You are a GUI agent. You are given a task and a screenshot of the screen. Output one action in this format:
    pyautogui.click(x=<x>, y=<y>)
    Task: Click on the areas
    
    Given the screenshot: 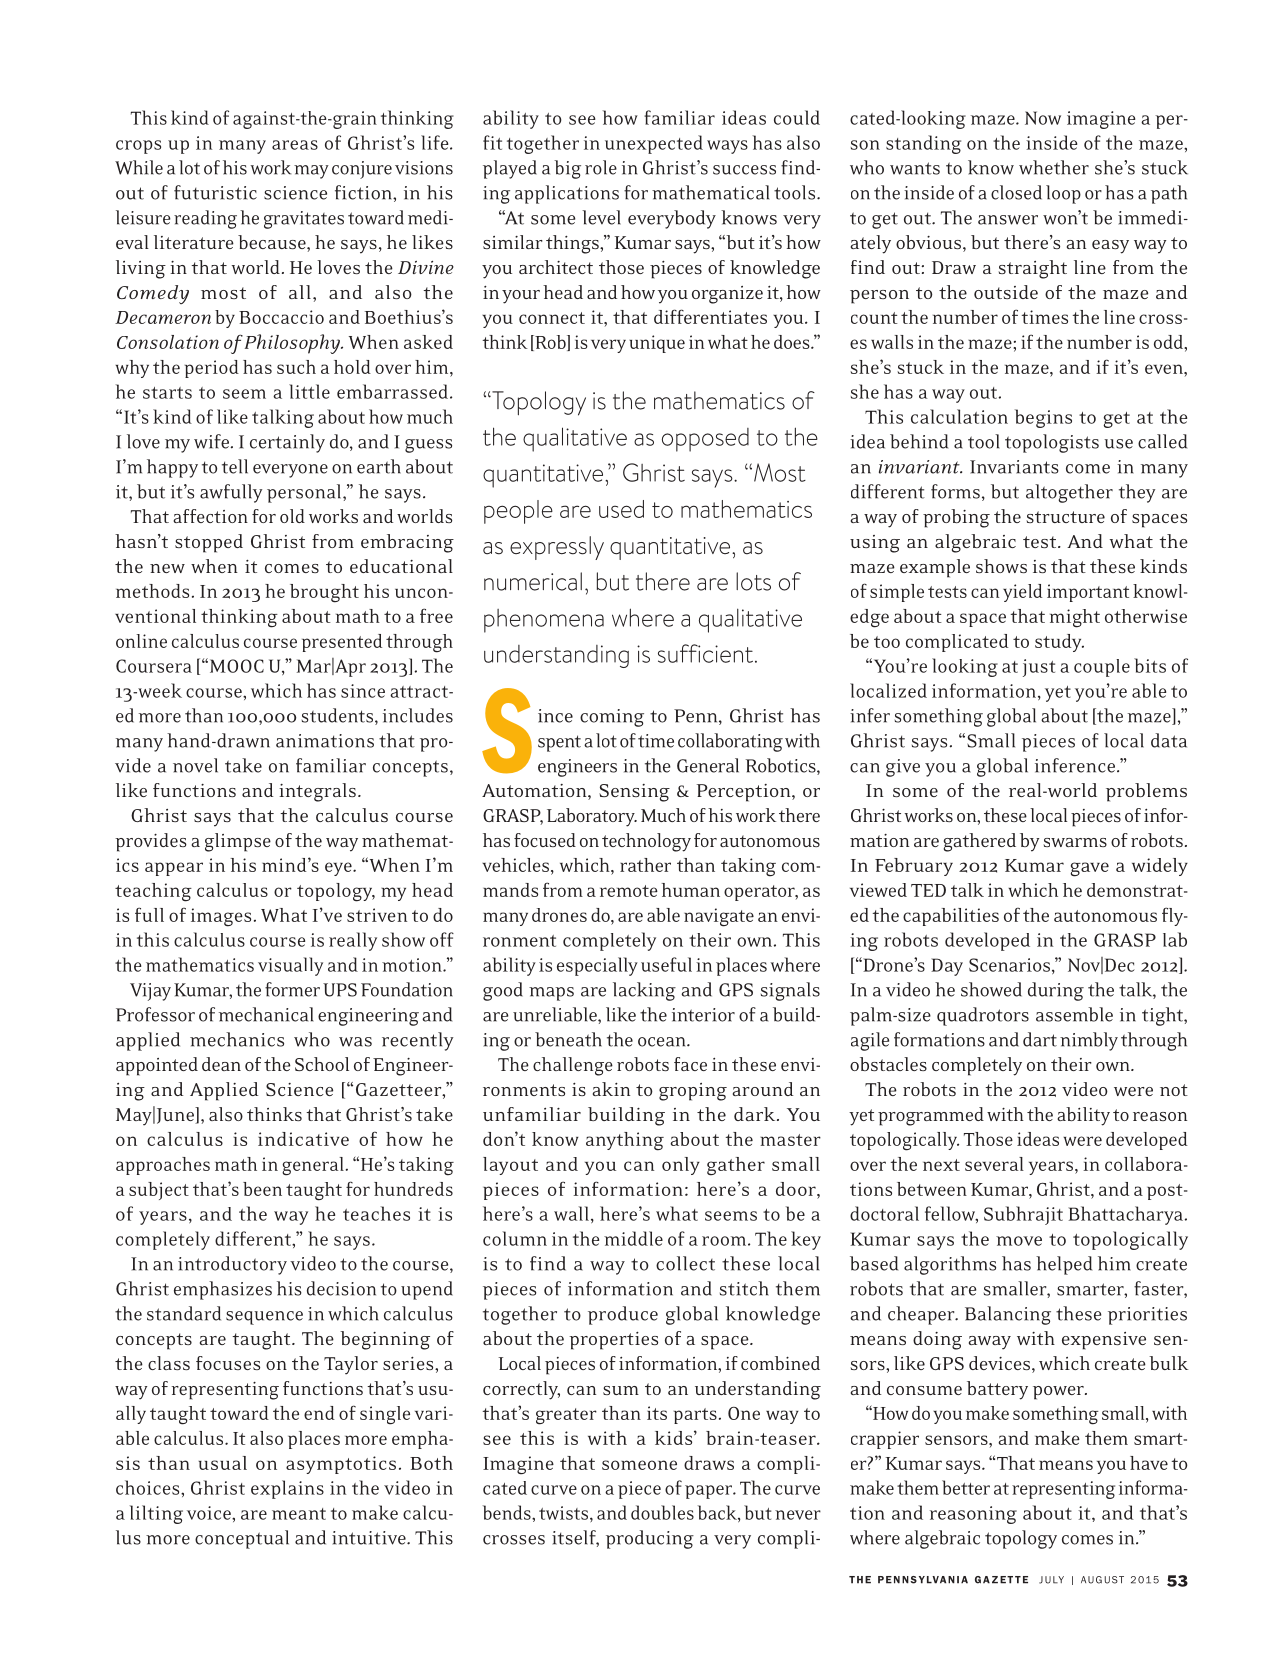 What is the action you would take?
    pyautogui.click(x=295, y=145)
